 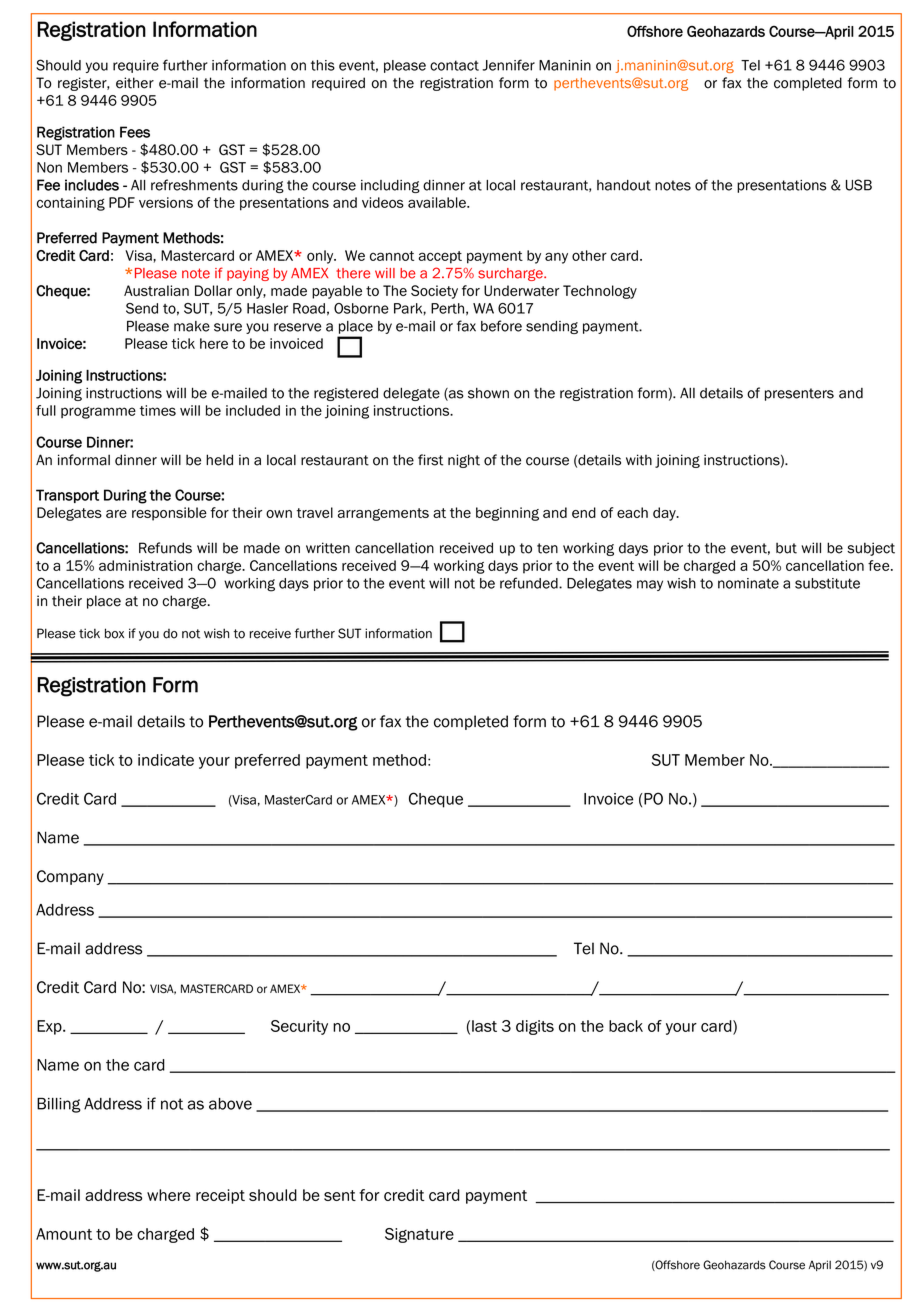 What do you see at coordinates (530, 583) in the document?
I see `refunded` at bounding box center [530, 583].
